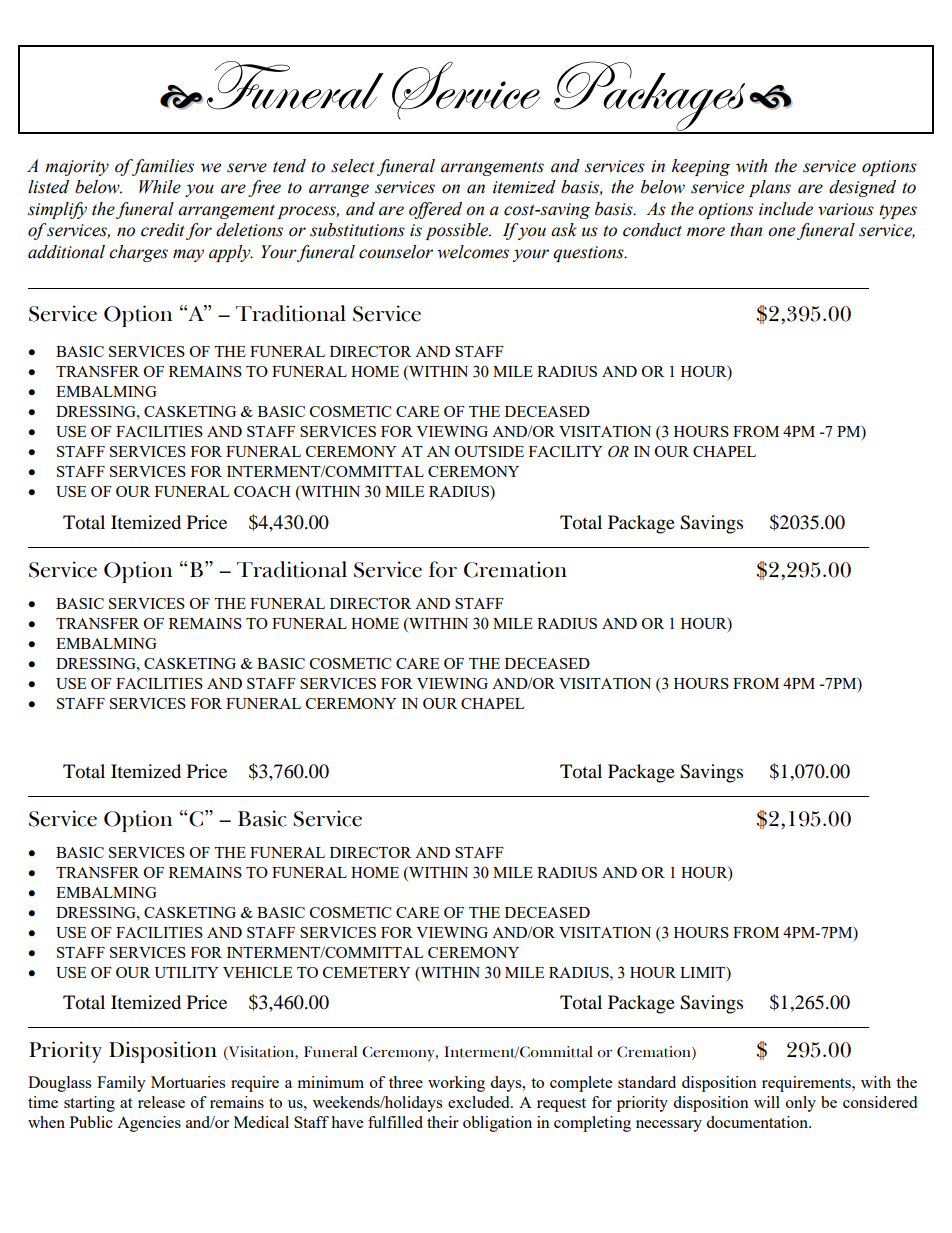  Describe the element at coordinates (186, 972) in the image. I see `UTILITY` at that location.
